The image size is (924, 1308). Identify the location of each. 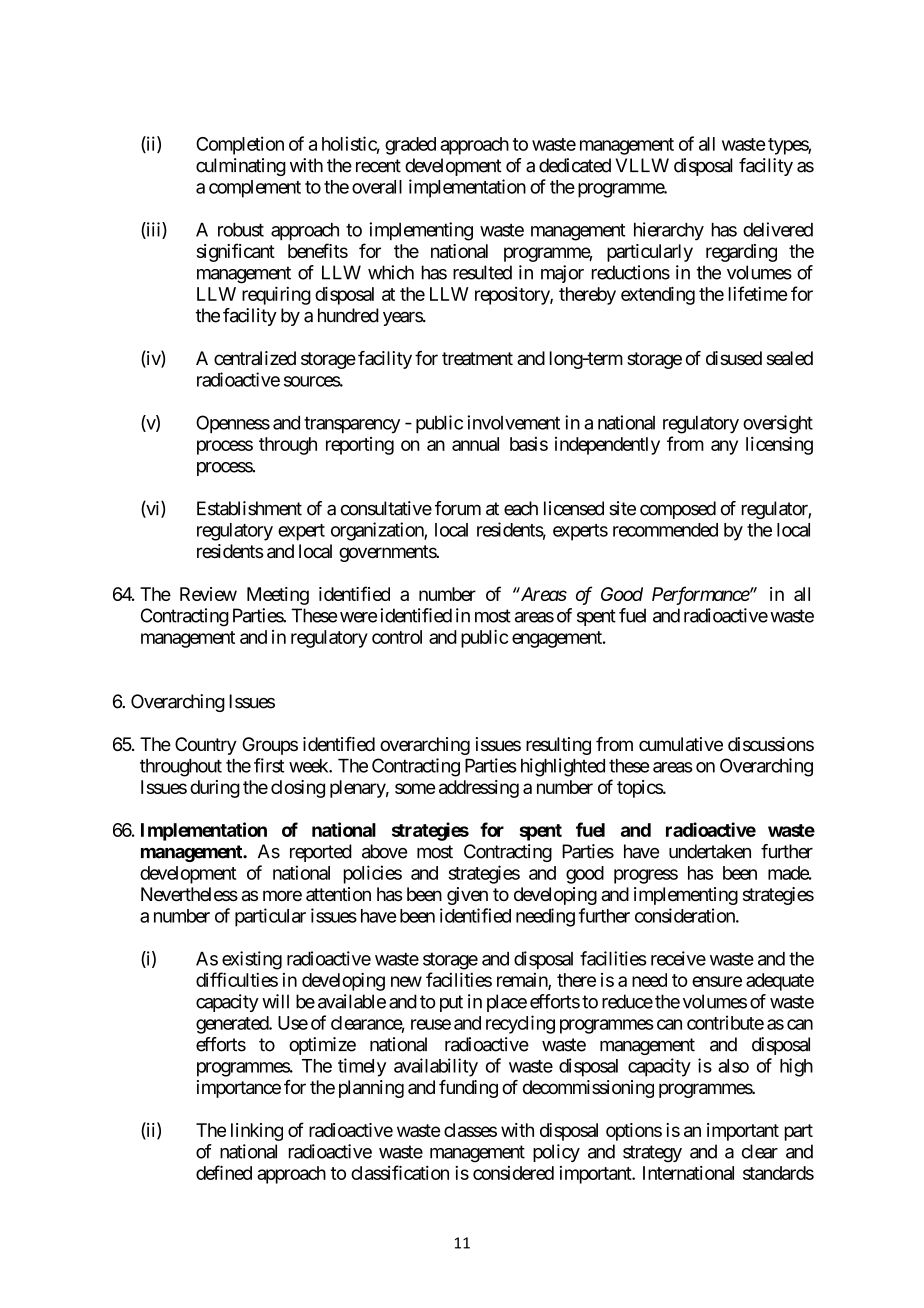
(521, 508).
